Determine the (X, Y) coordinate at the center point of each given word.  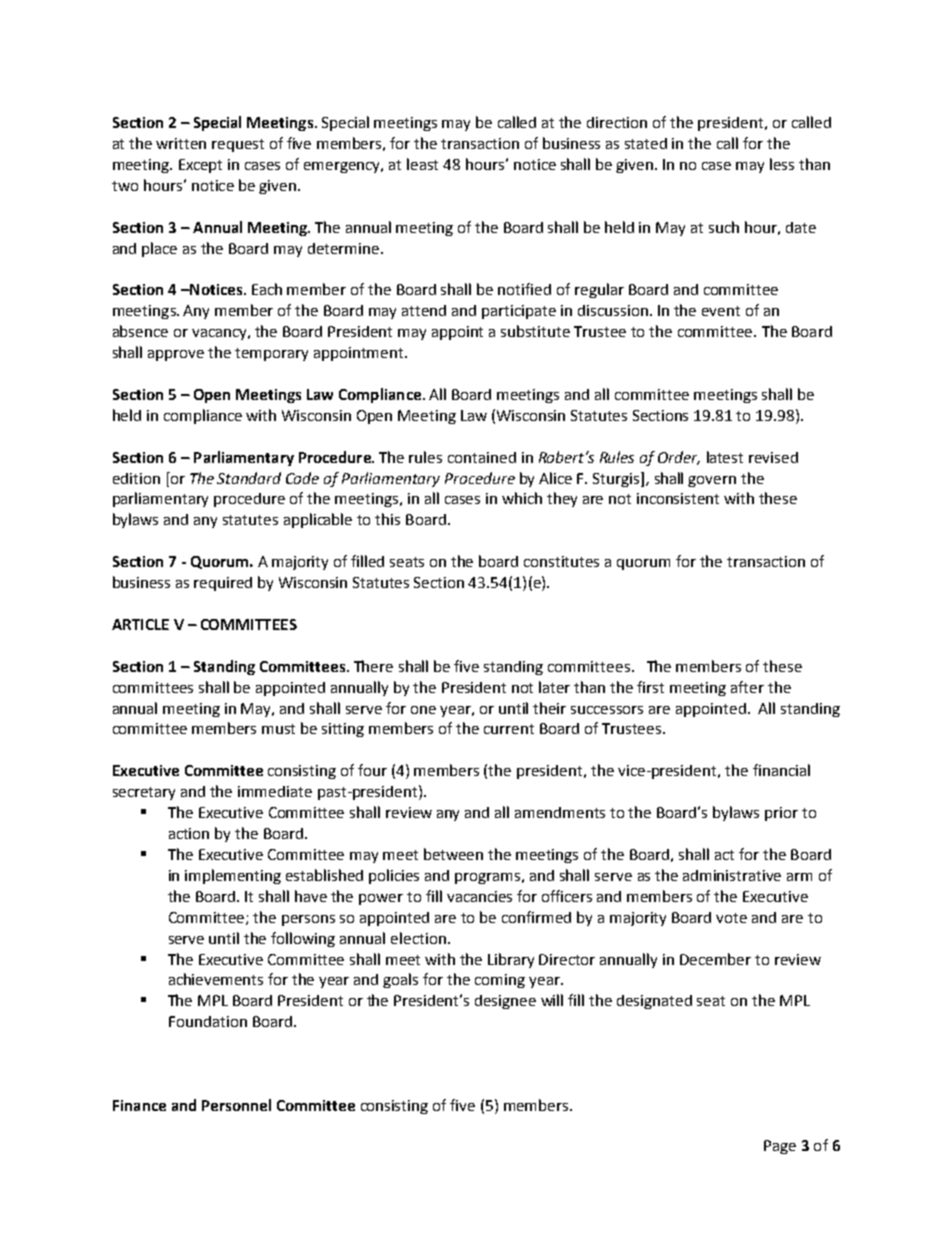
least (422, 164)
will (552, 1000)
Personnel (236, 1105)
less (782, 164)
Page (780, 1147)
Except (200, 166)
